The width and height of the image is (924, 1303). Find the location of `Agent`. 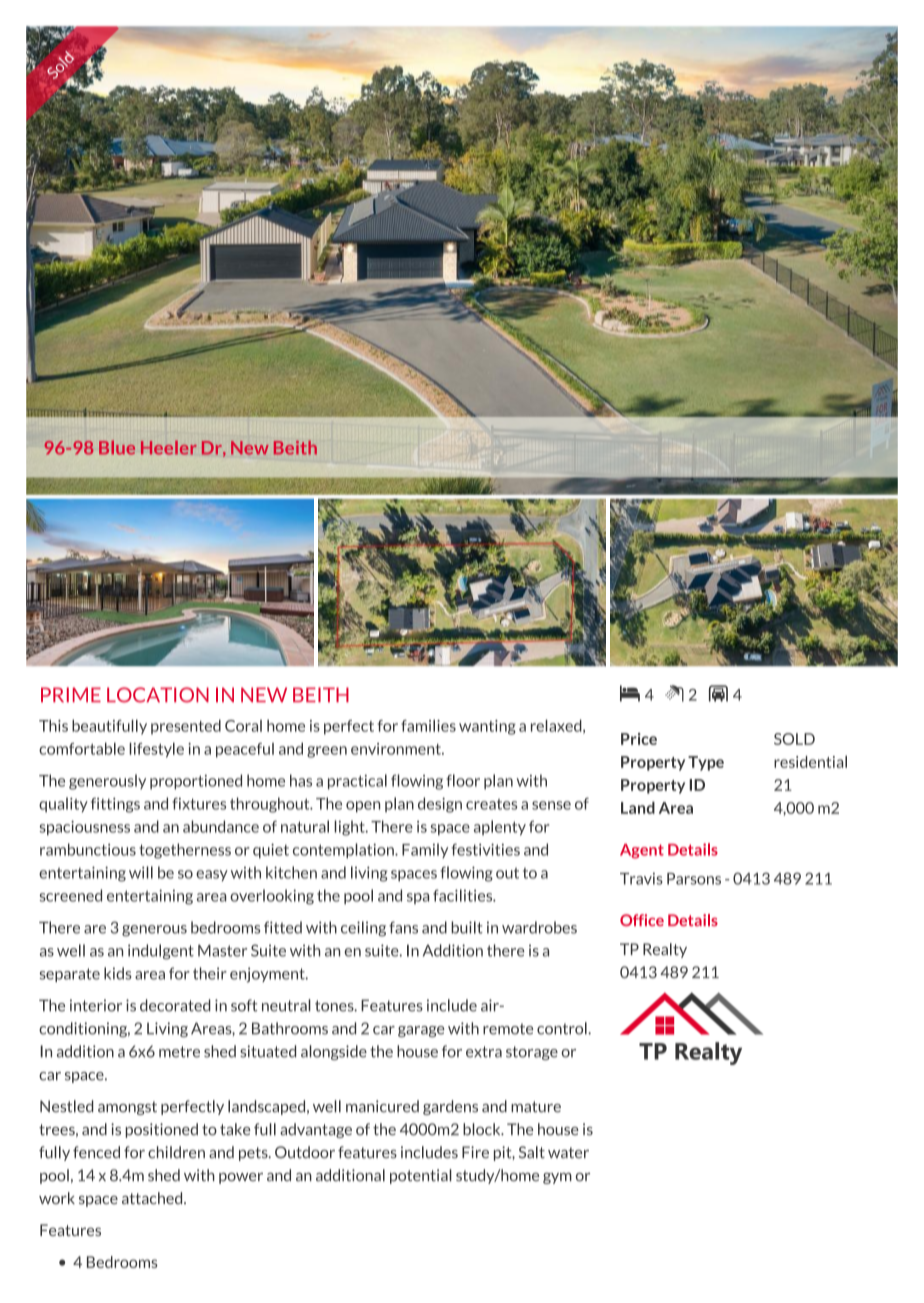

Agent is located at coordinates (642, 851).
